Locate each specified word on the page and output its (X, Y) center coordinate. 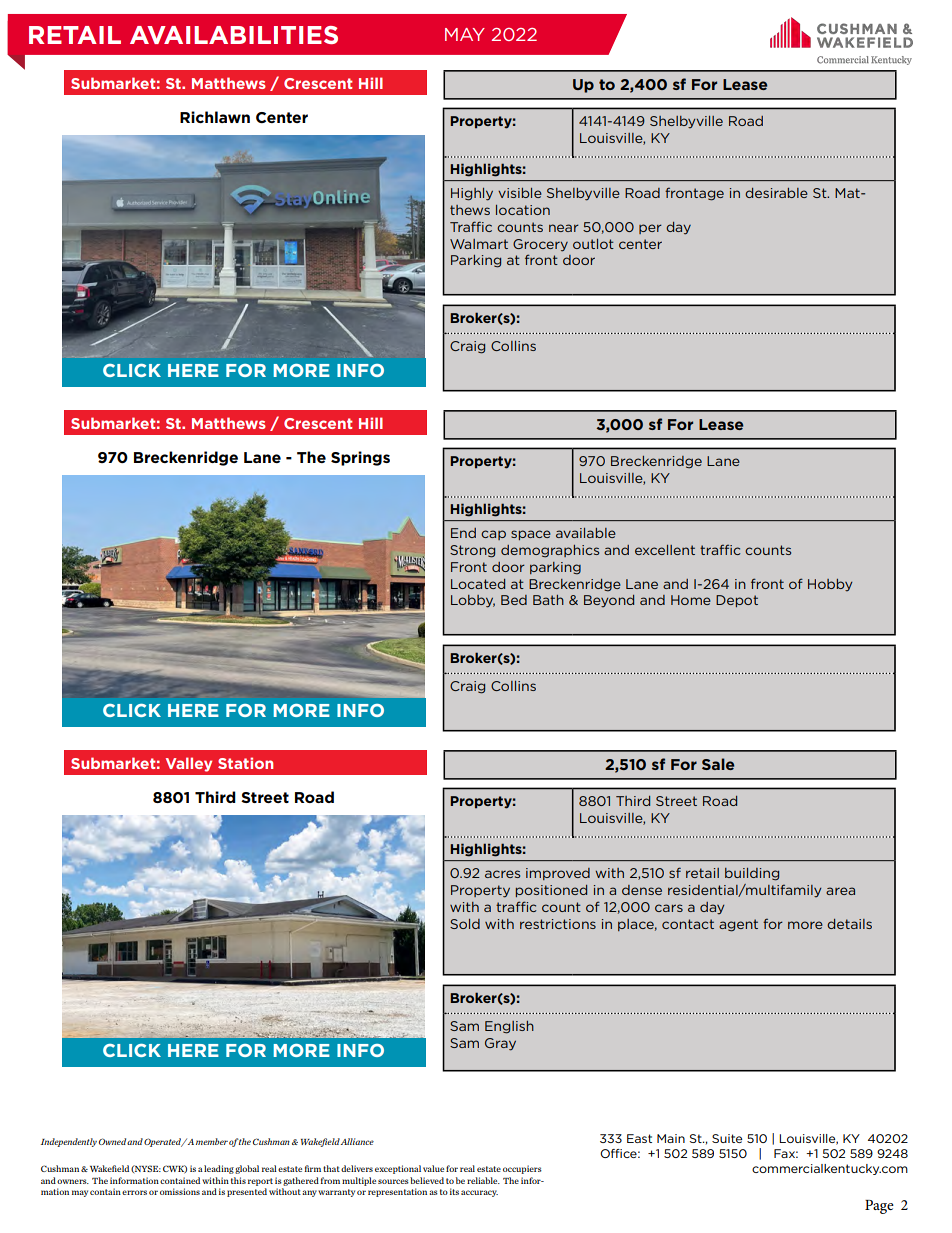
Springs (360, 458)
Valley (189, 764)
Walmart (479, 244)
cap (493, 535)
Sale (718, 764)
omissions (180, 1191)
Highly (472, 194)
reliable (483, 1180)
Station (245, 763)
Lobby (473, 601)
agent (738, 925)
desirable (776, 193)
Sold (465, 924)
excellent (665, 550)
